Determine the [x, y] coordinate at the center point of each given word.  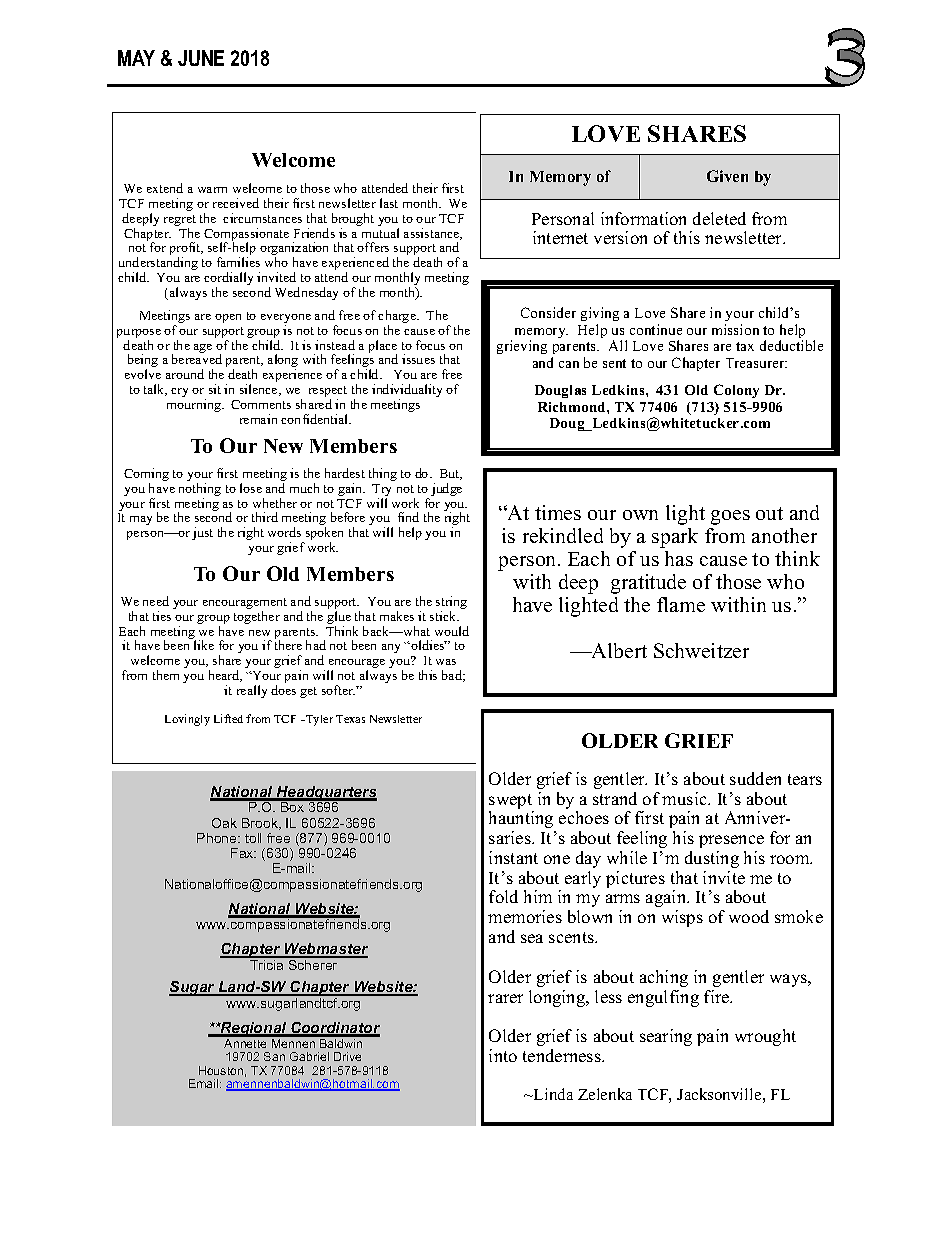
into [503, 1055]
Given [727, 176]
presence [731, 841]
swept [511, 803]
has [679, 558]
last [389, 203]
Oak [224, 823]
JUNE [201, 58]
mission [735, 329]
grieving [522, 347]
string [451, 604]
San [274, 1056]
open [228, 318]
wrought [765, 1037]
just [202, 533]
